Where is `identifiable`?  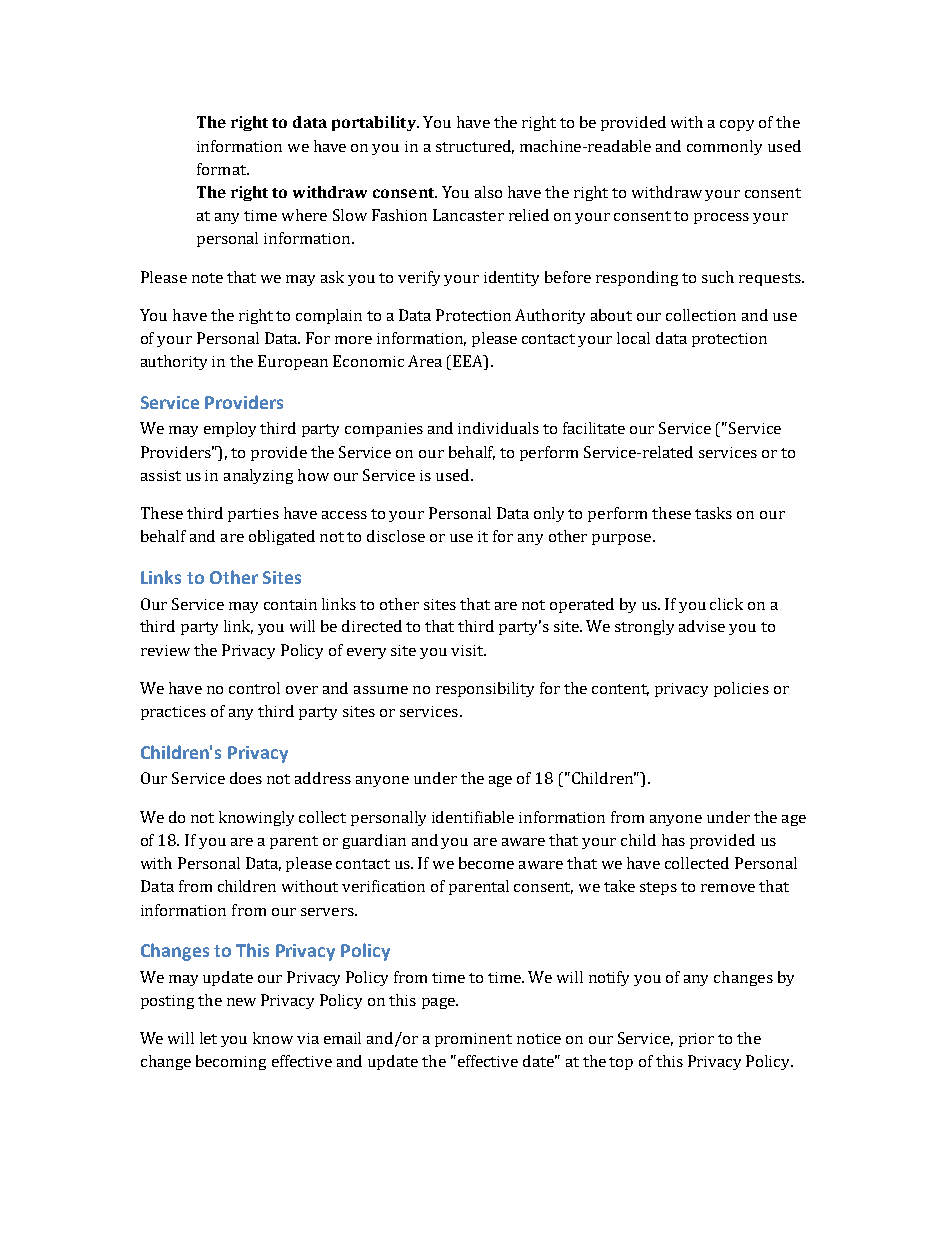
identifiable is located at coordinates (473, 817).
